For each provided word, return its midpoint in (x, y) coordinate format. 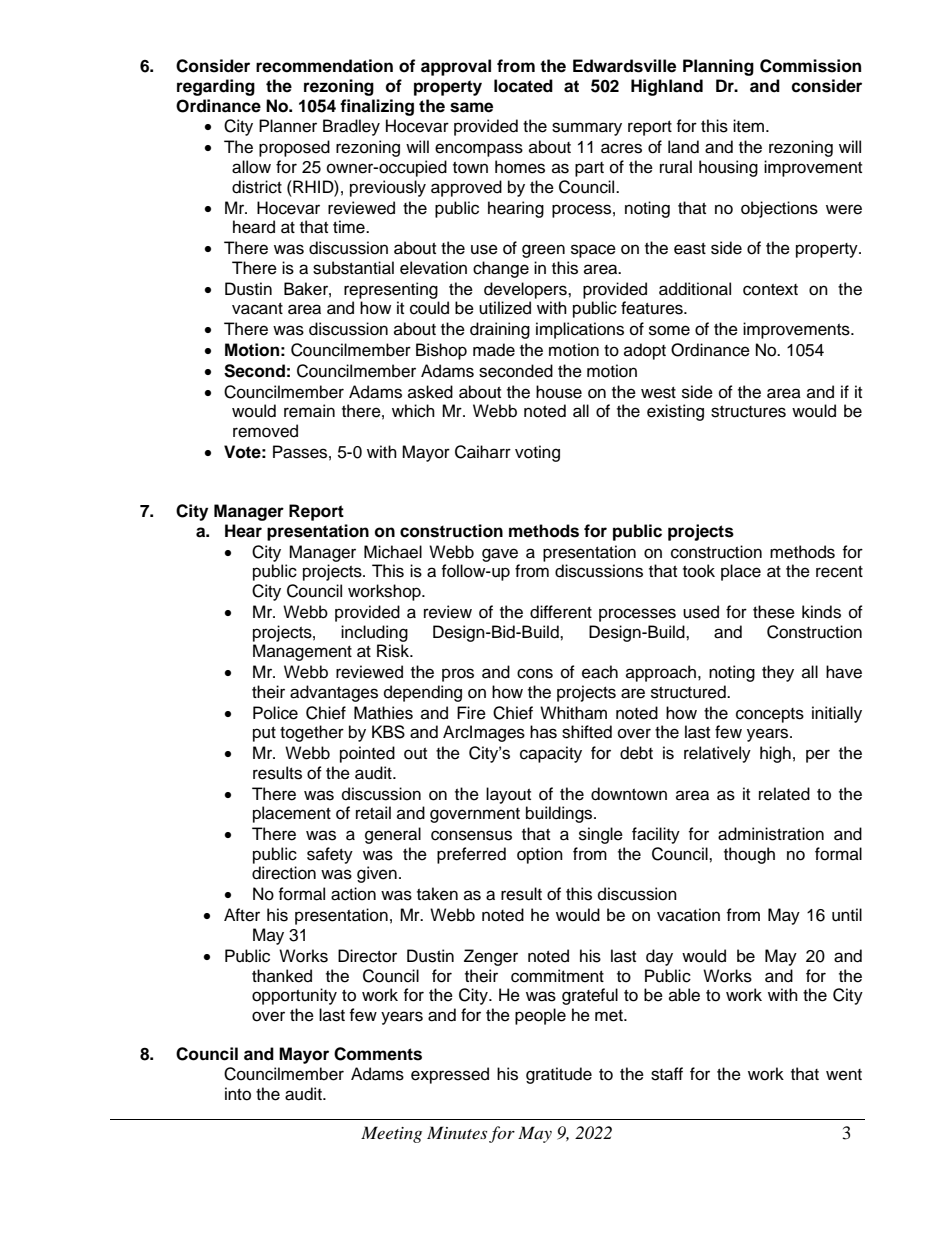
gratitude (559, 1075)
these (774, 612)
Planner (288, 126)
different (561, 612)
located (523, 86)
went (844, 1075)
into (238, 1094)
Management (302, 652)
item (748, 126)
